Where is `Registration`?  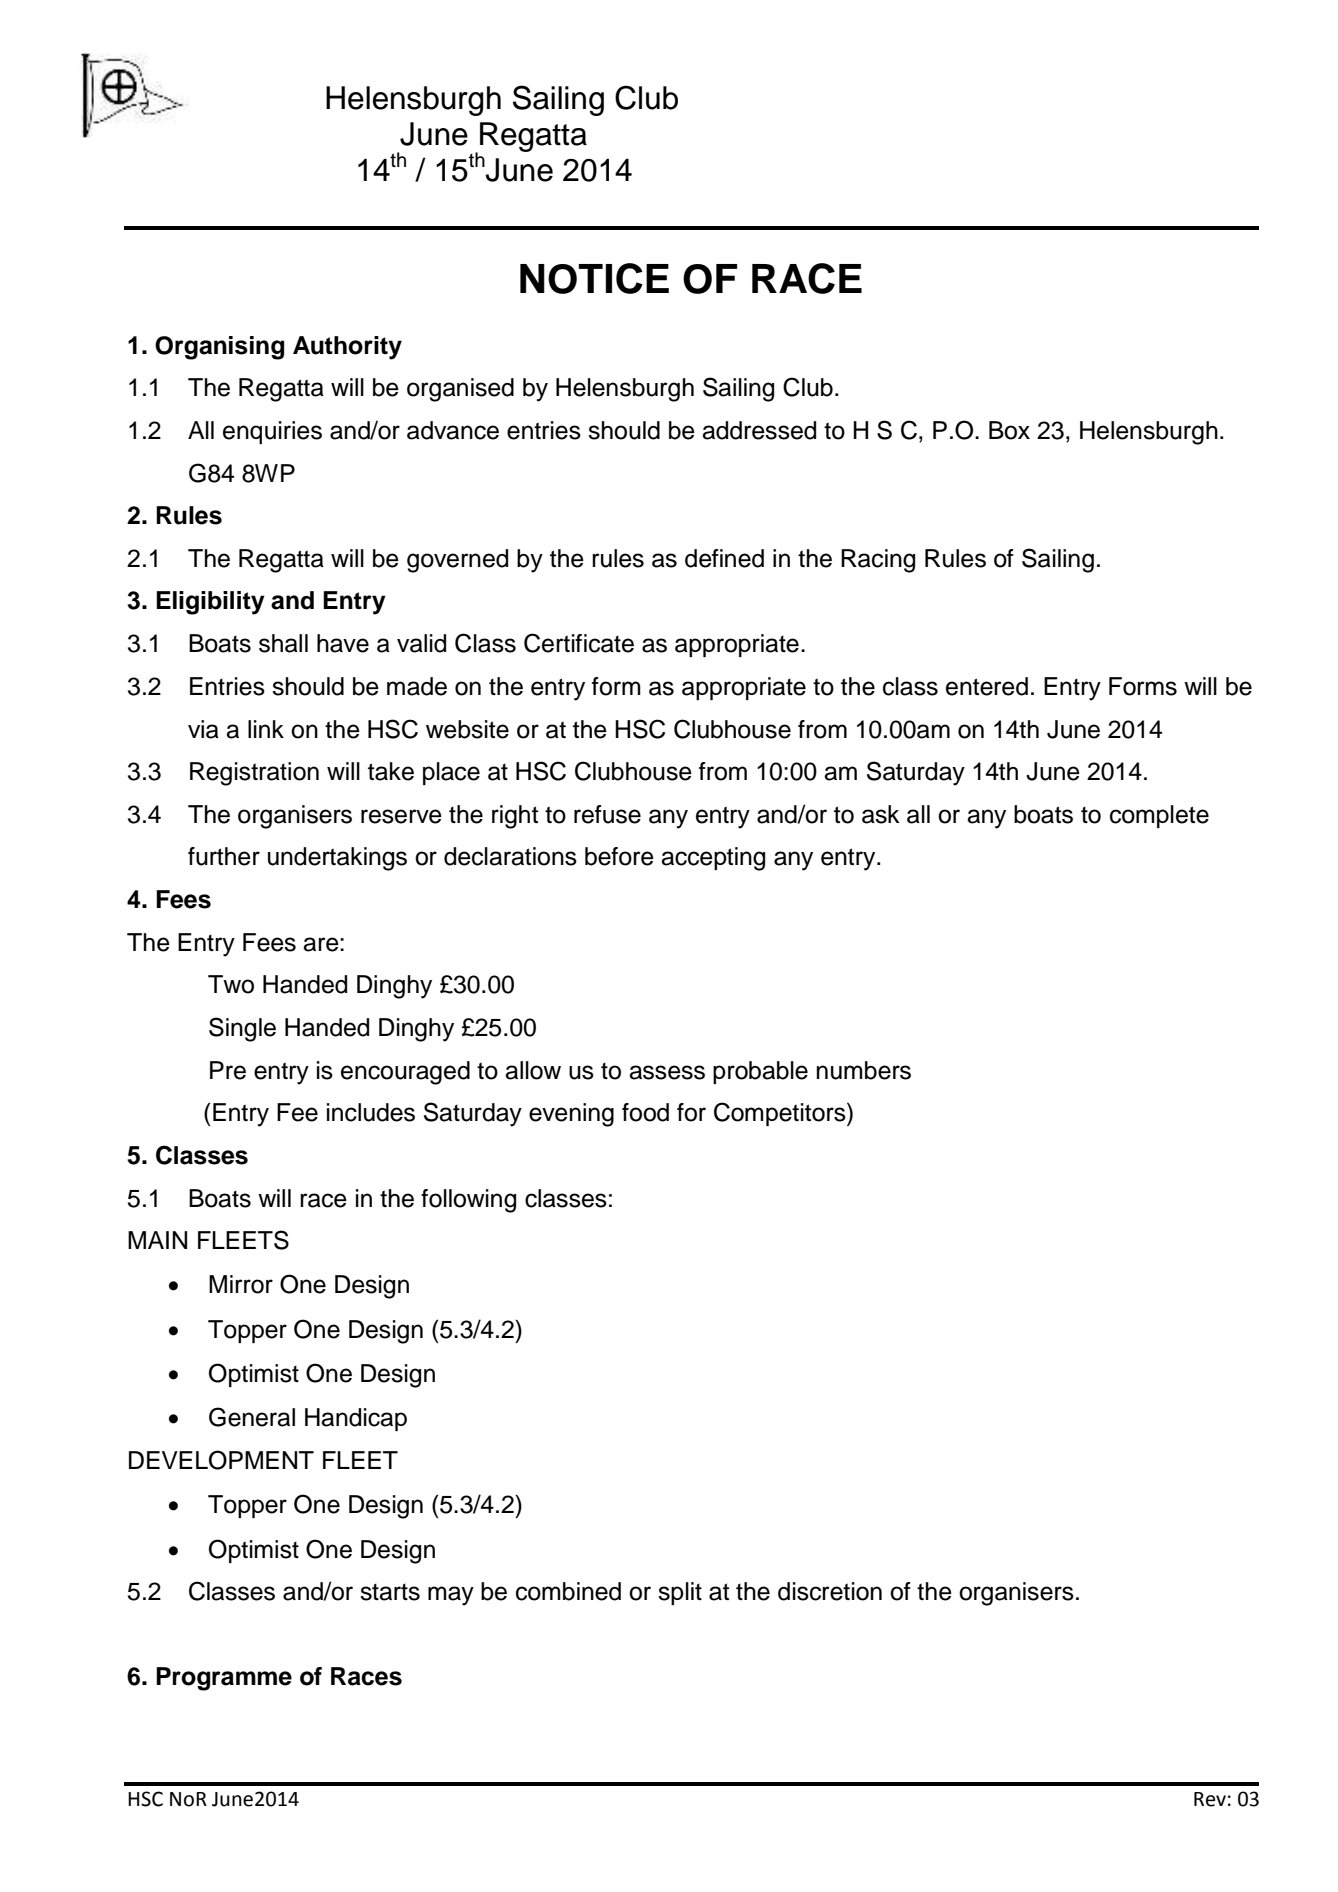 Registration is located at coordinates (254, 774).
